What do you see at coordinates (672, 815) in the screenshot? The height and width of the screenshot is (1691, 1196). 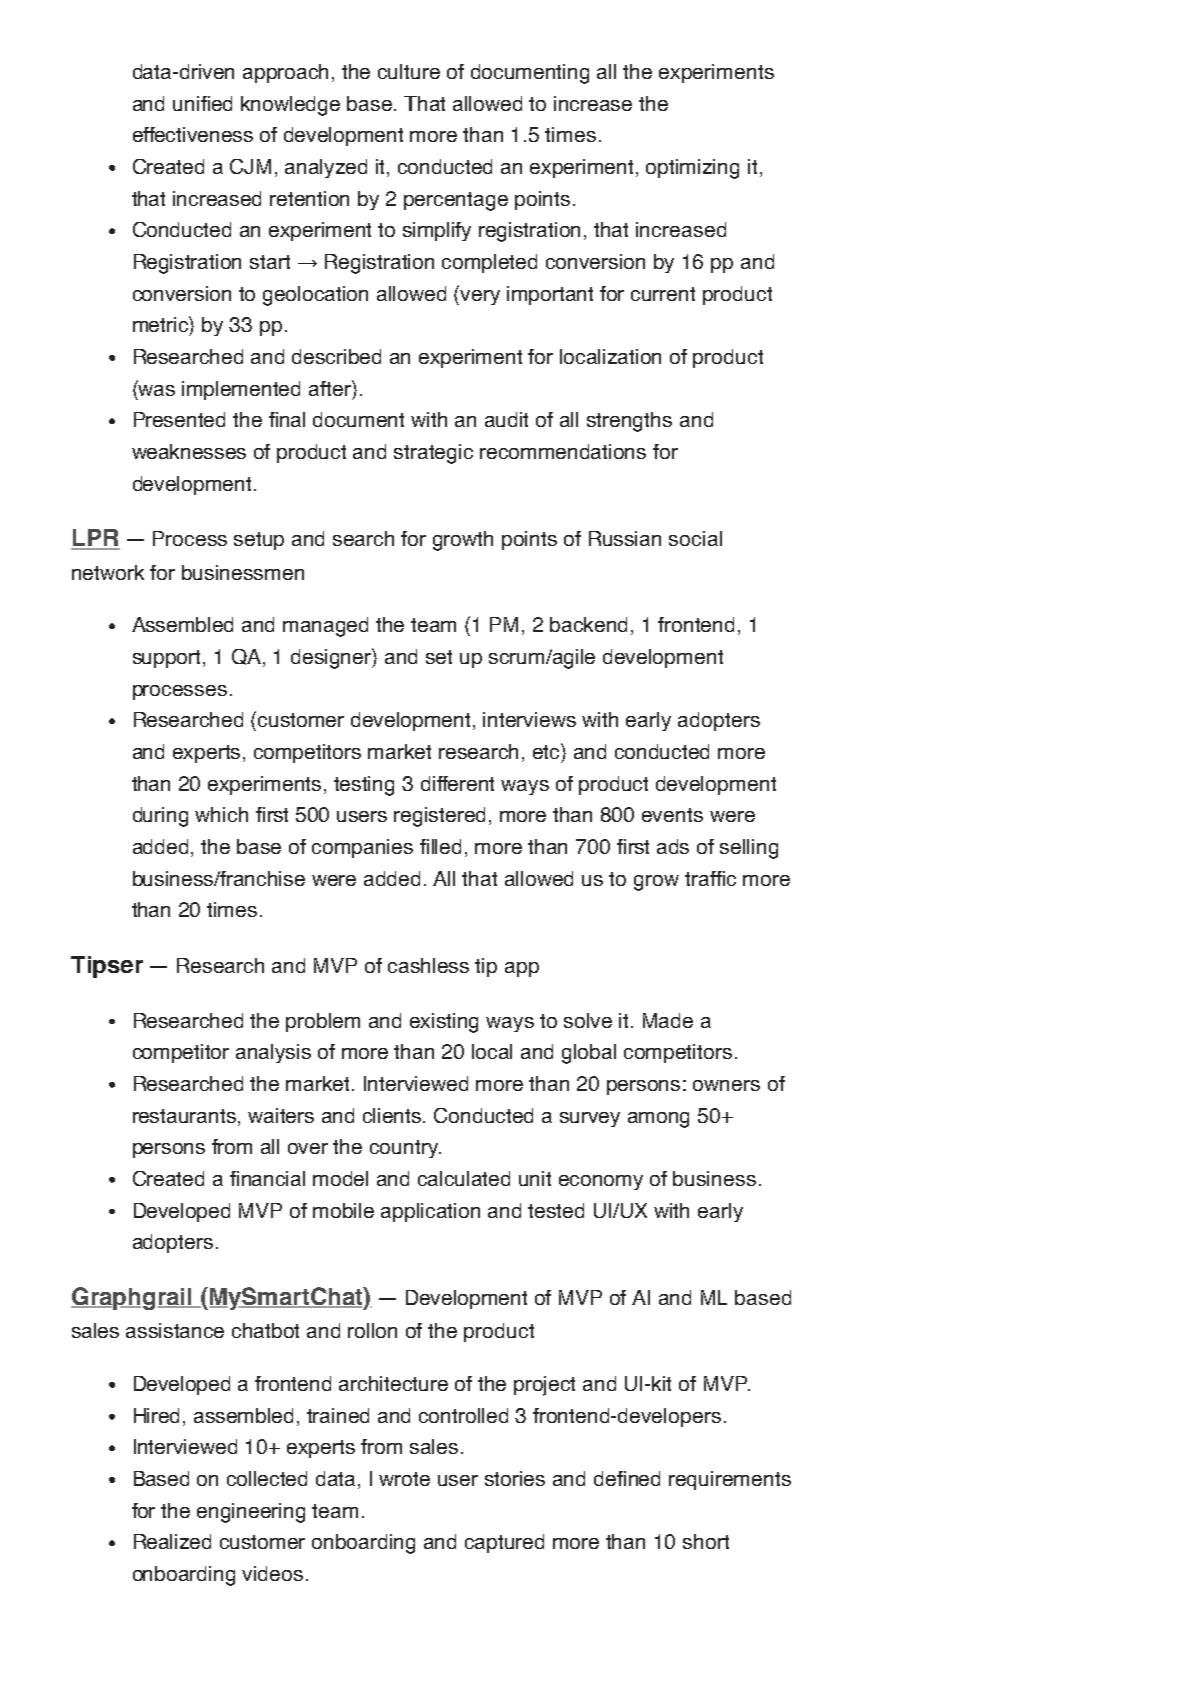 I see `events` at bounding box center [672, 815].
